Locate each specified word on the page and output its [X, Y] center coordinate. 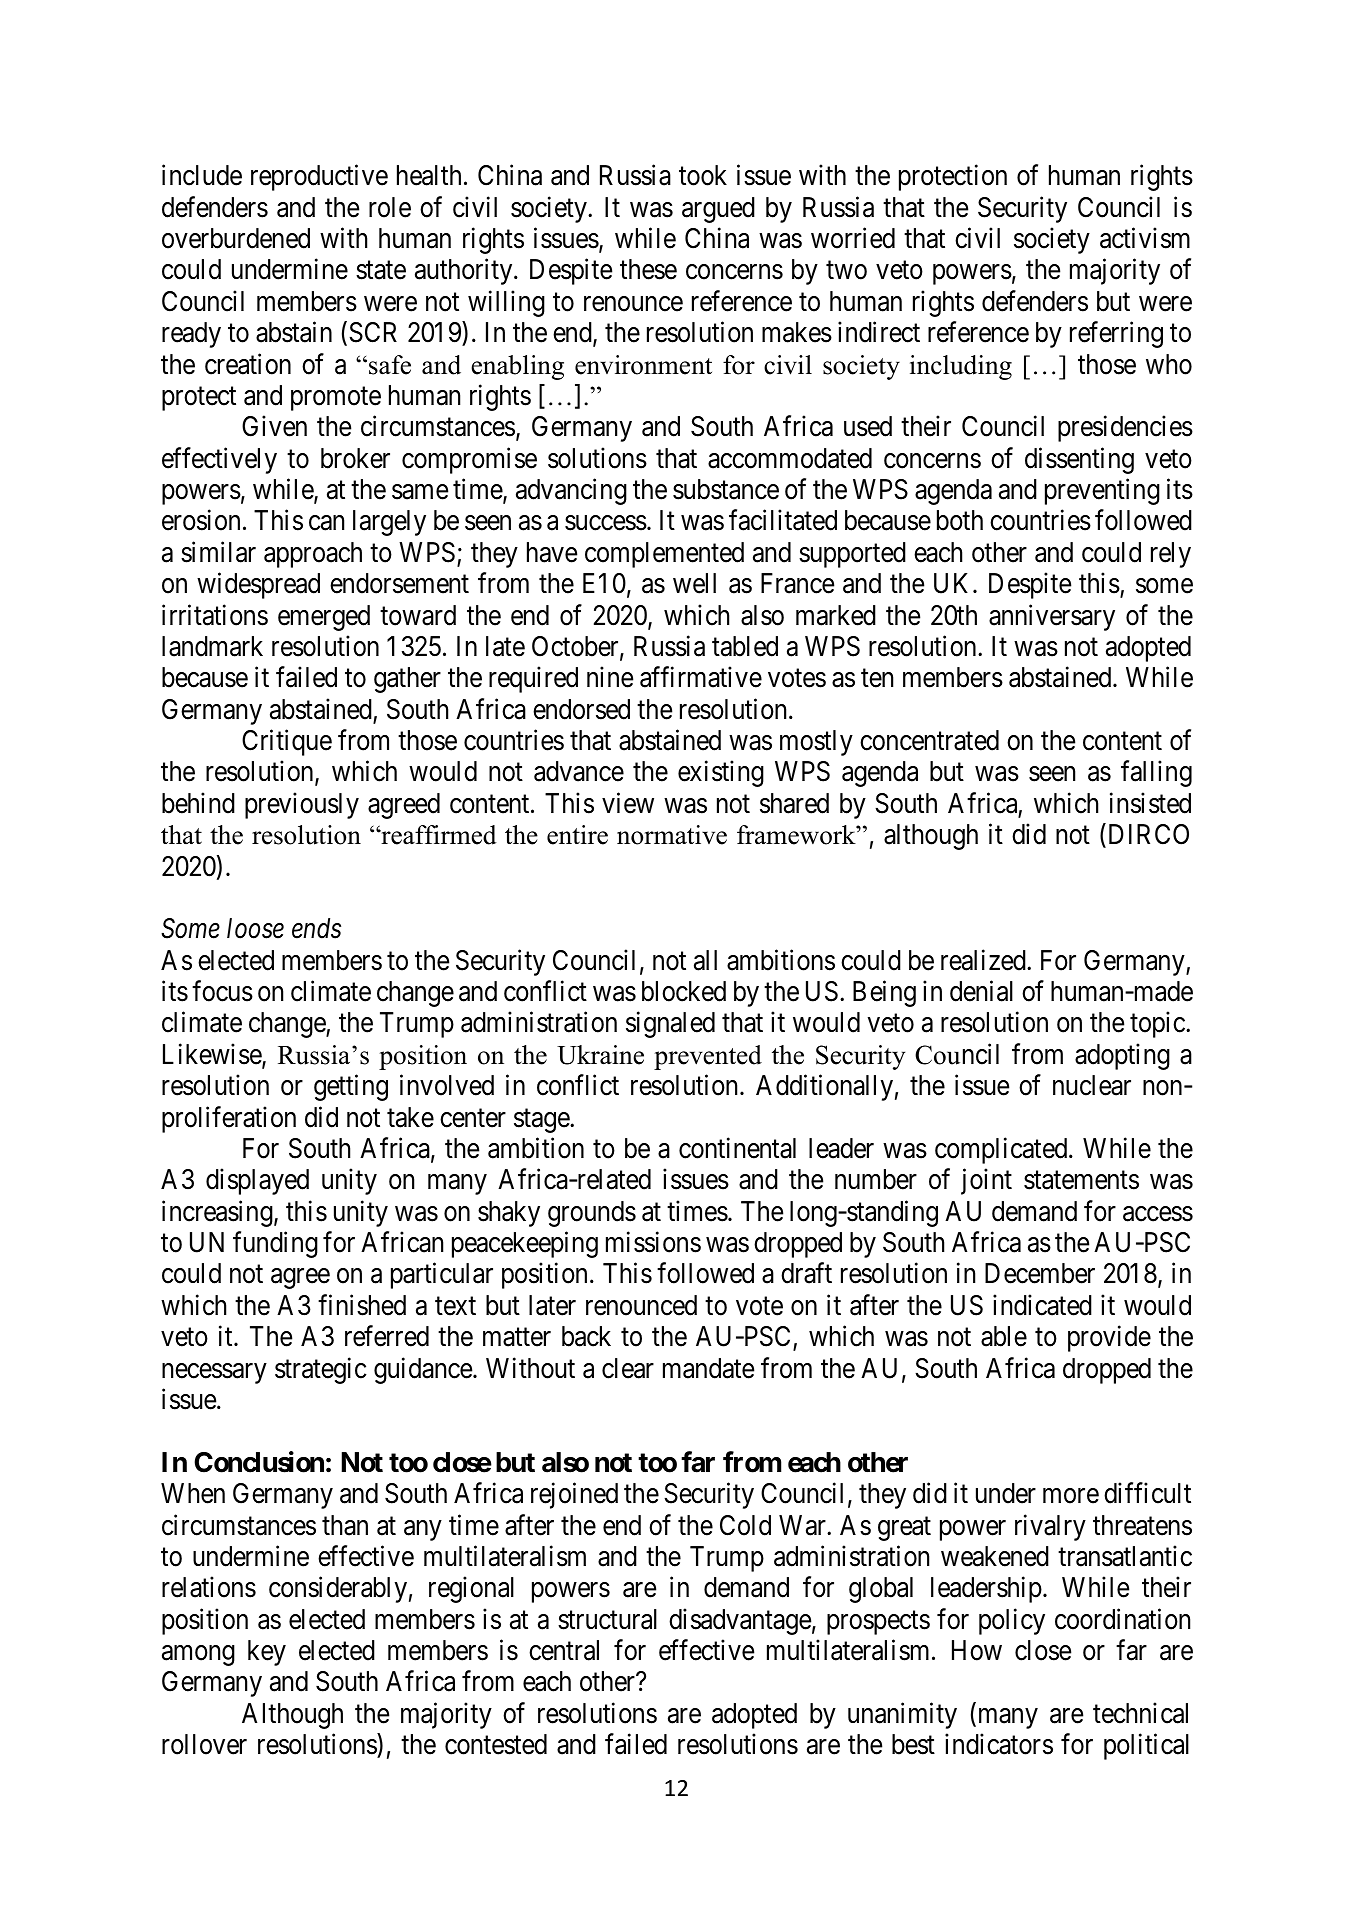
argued [718, 210]
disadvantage [740, 1621]
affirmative [701, 677]
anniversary [1052, 617]
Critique [287, 742]
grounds [592, 1214]
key [267, 1653]
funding [275, 1245]
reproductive [319, 178]
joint [986, 1182]
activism [1145, 238]
